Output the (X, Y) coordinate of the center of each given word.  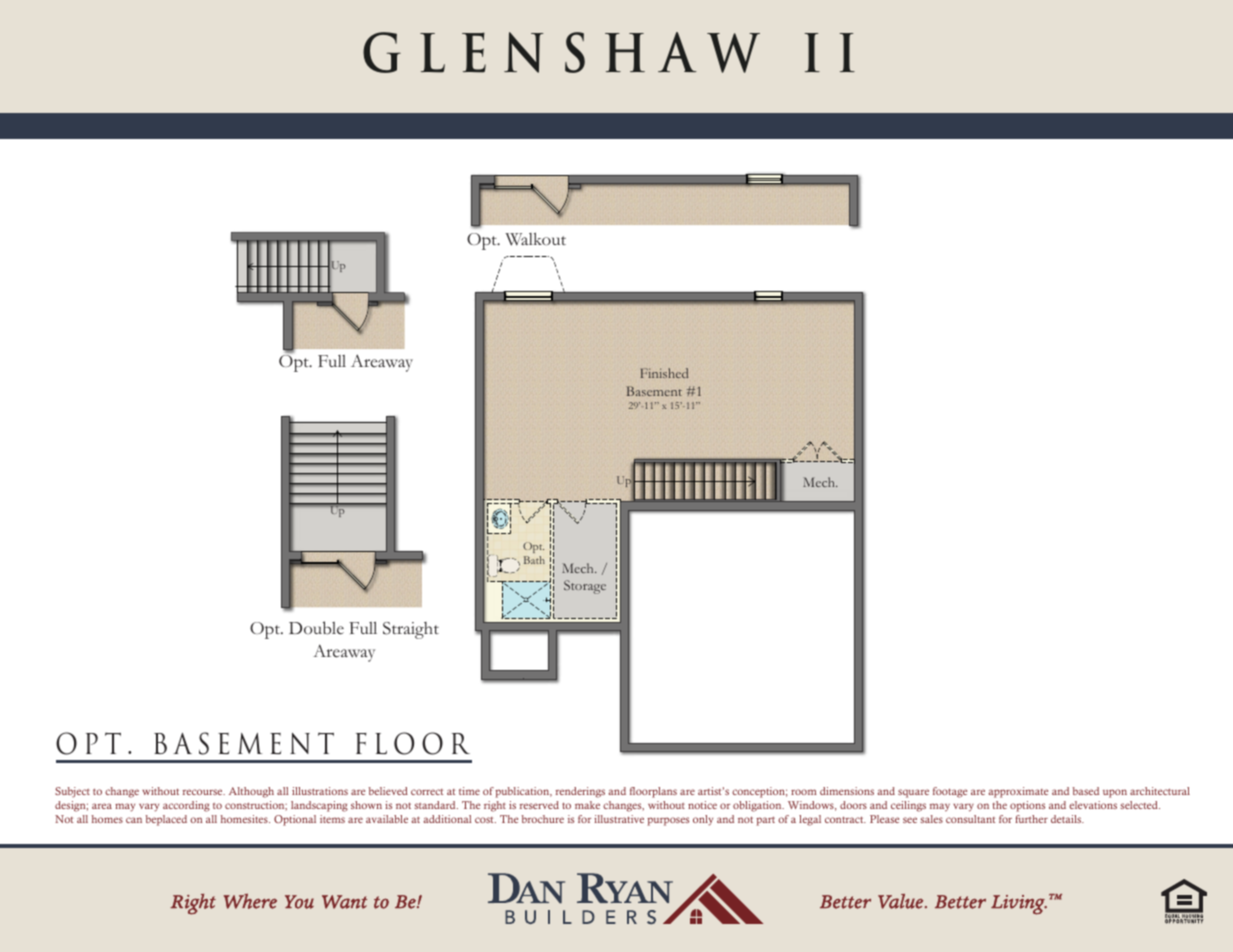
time (469, 791)
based (1086, 791)
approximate (1018, 792)
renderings (580, 792)
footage (950, 792)
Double (316, 628)
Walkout (535, 239)
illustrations (320, 791)
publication (523, 792)
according (186, 806)
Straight (411, 630)
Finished (664, 373)
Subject (72, 792)
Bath (534, 560)
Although (251, 792)
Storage (585, 587)
